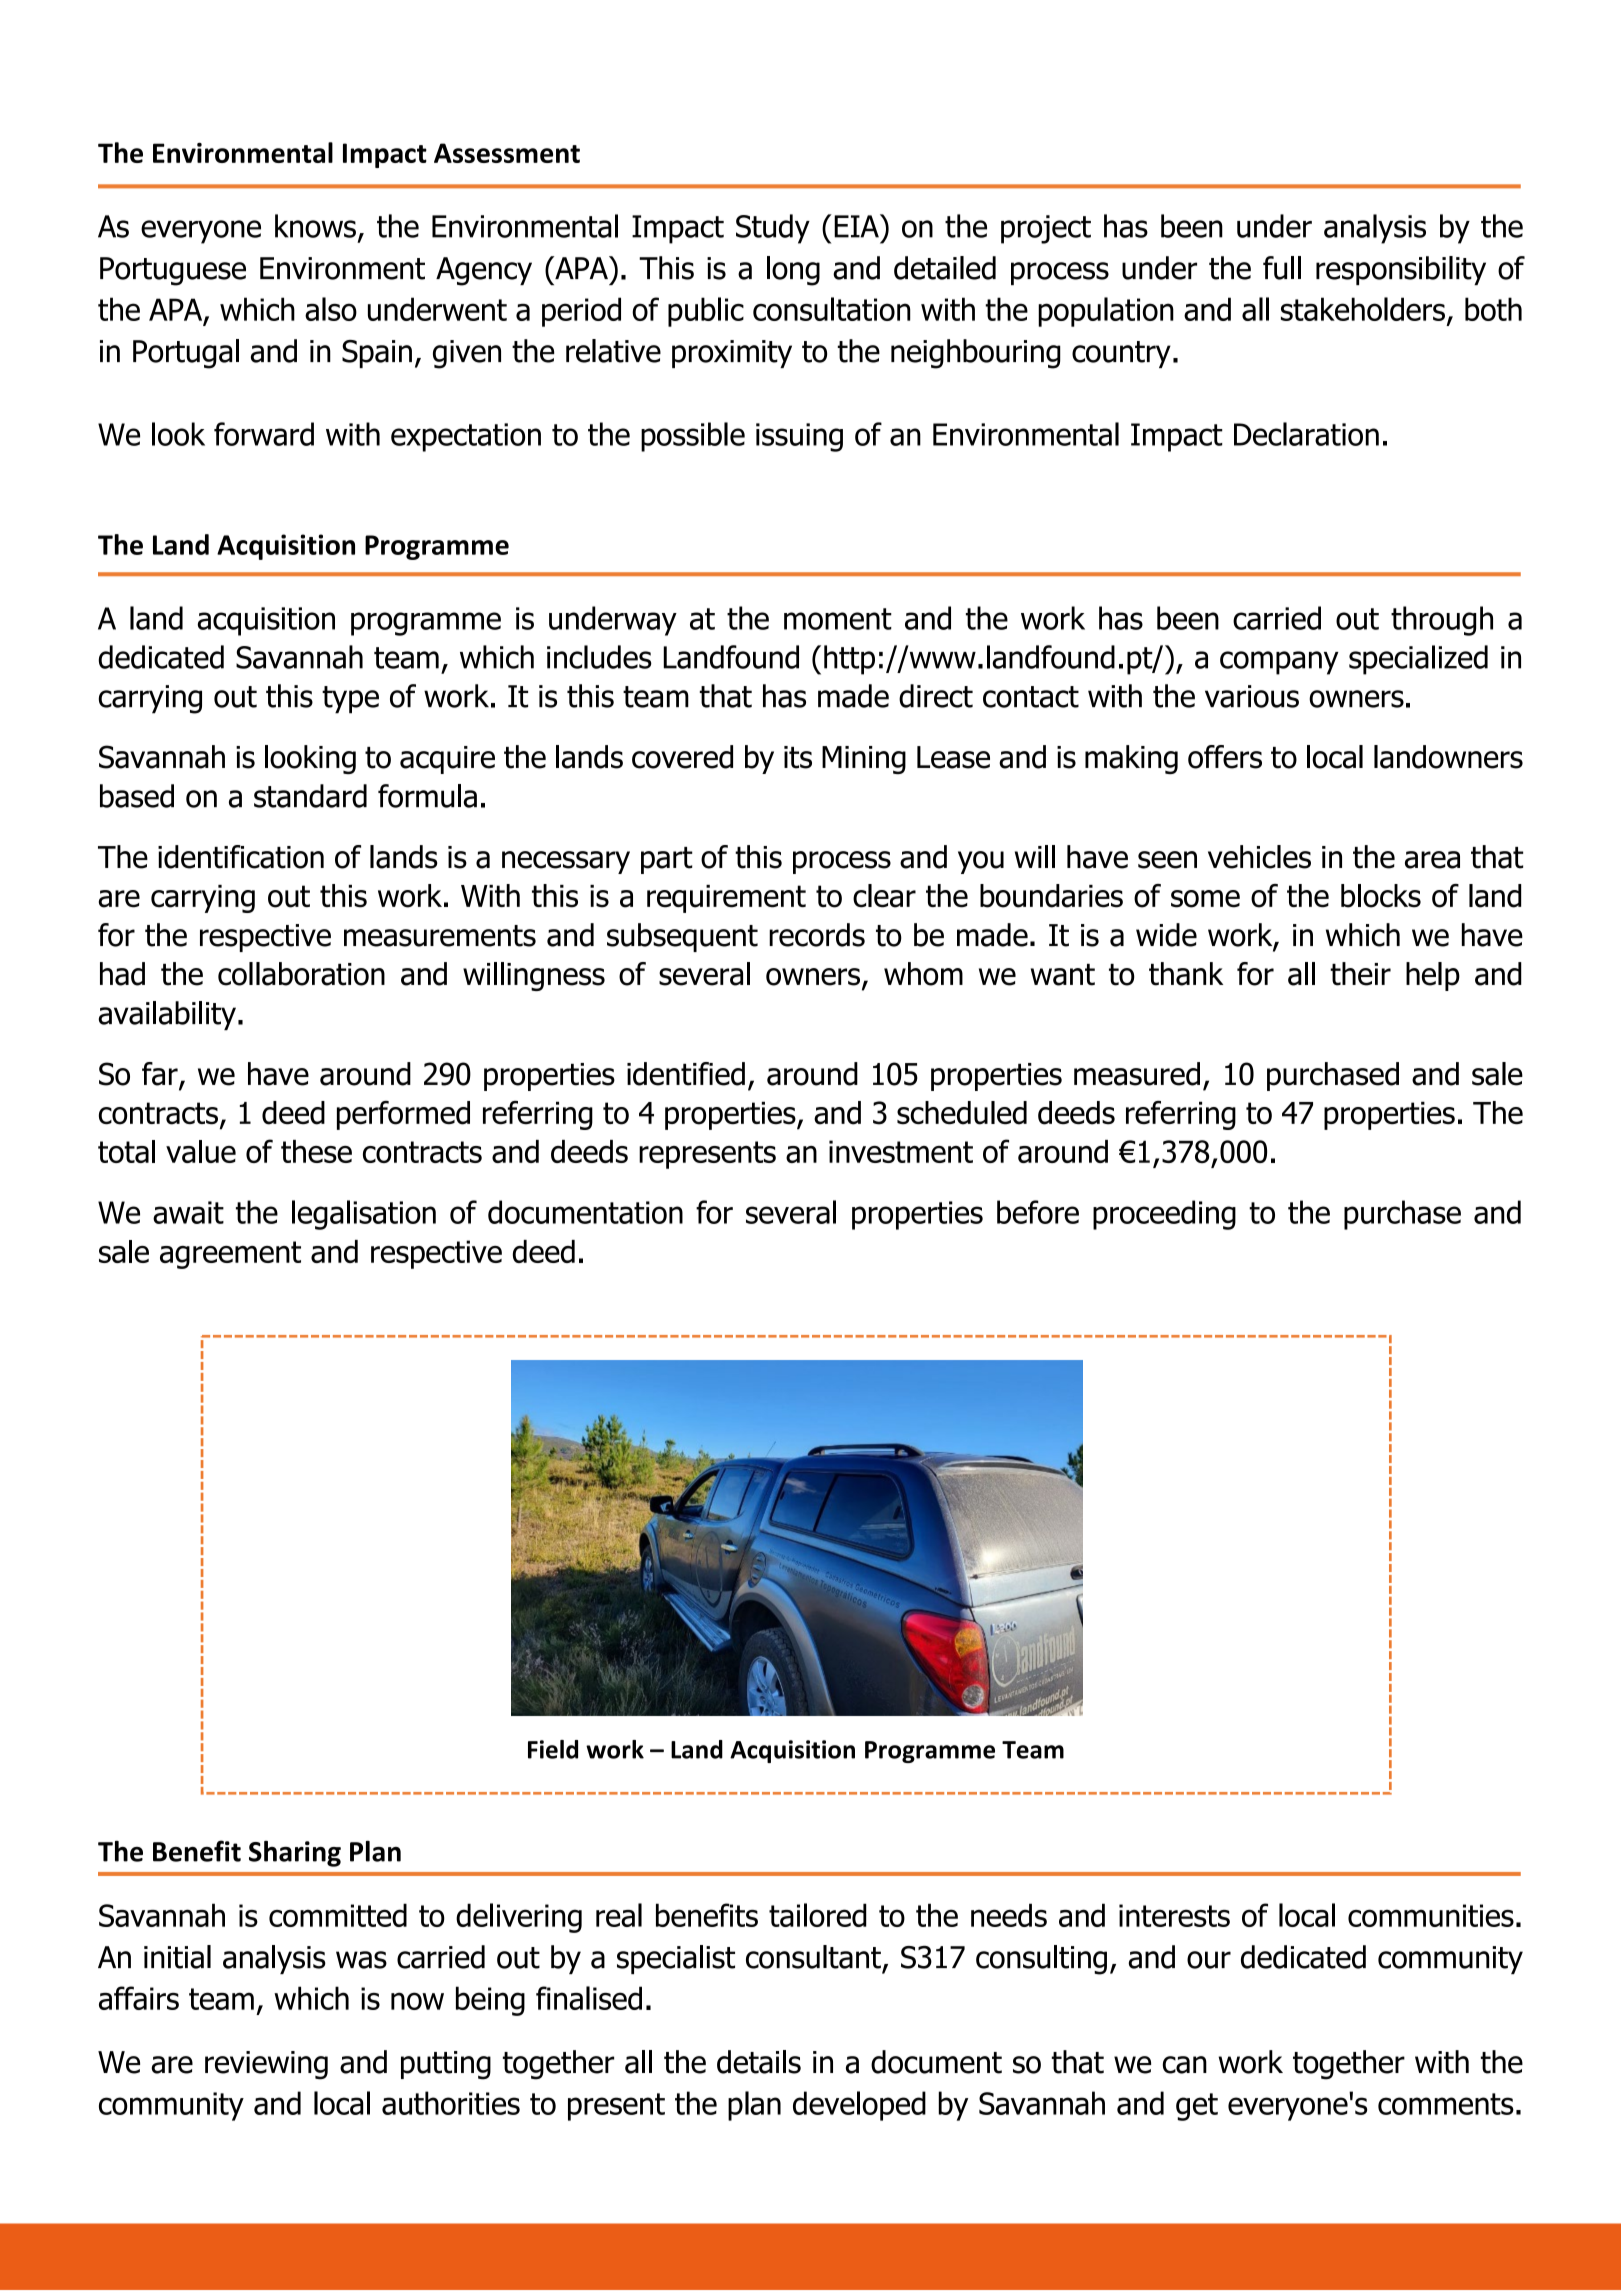  What do you see at coordinates (1282, 268) in the document?
I see `full` at bounding box center [1282, 268].
